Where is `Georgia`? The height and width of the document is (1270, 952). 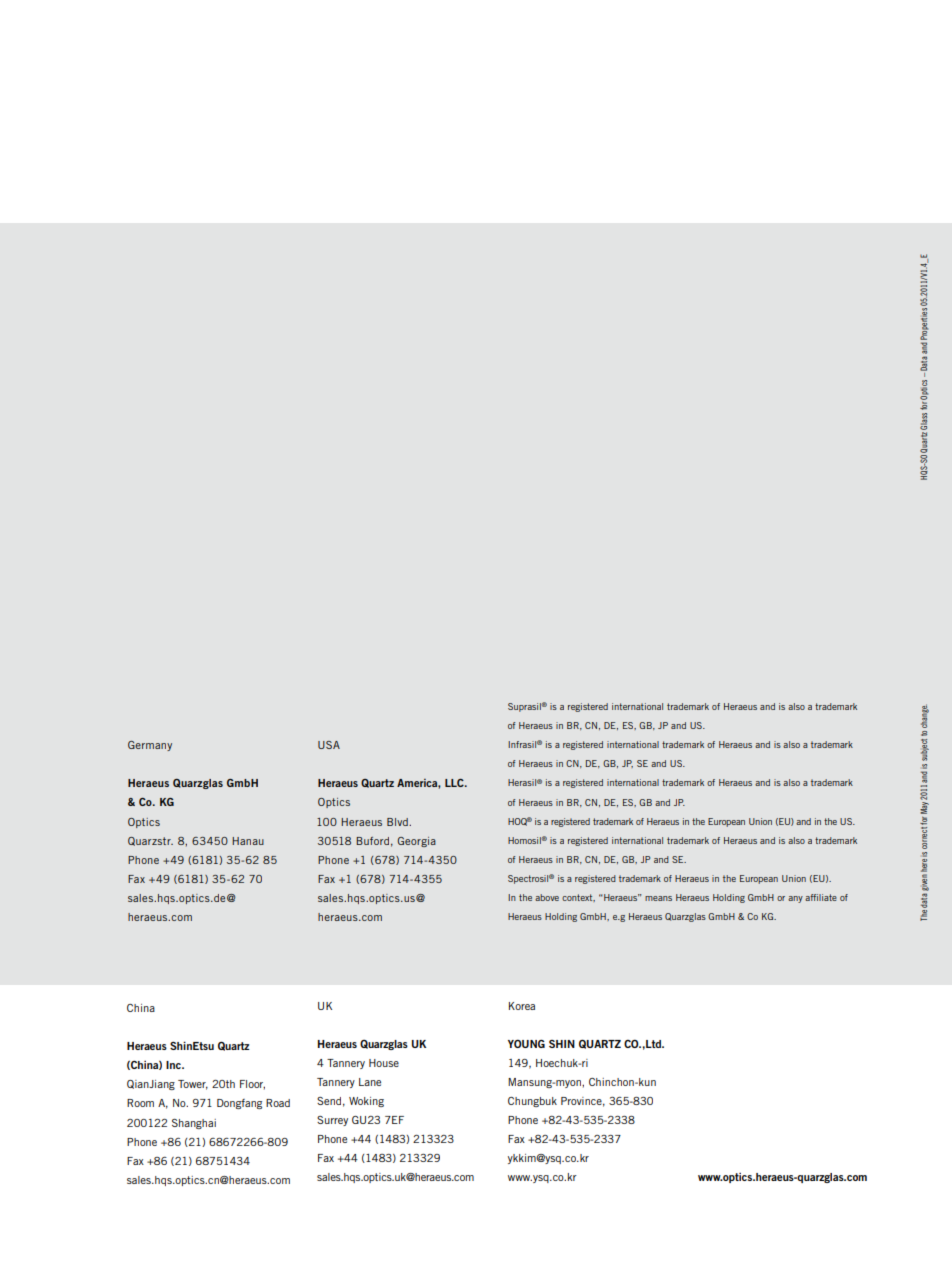
Georgia is located at coordinates (416, 842).
